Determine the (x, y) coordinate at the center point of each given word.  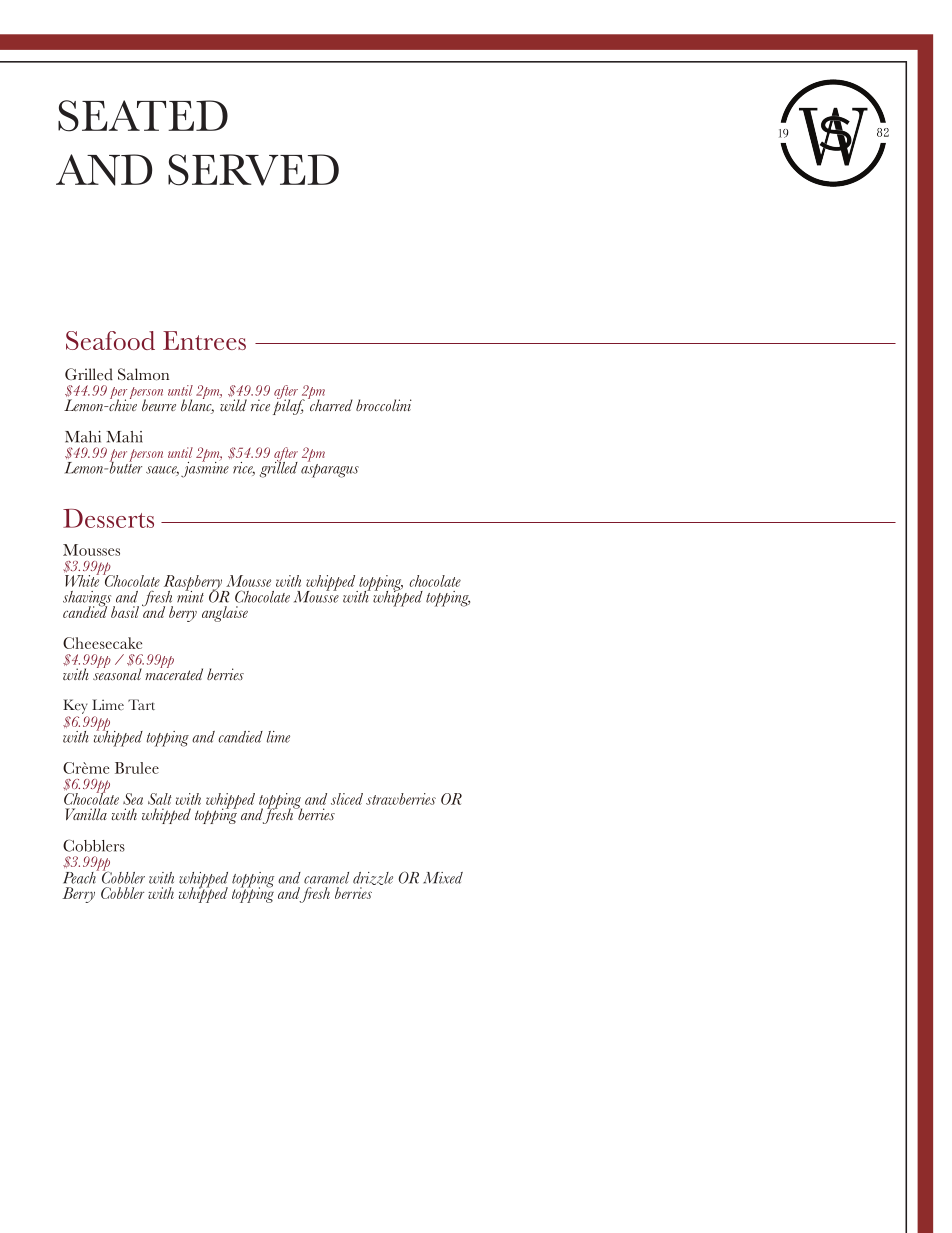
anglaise (225, 614)
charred (330, 404)
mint (190, 595)
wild (233, 404)
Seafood (110, 340)
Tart (141, 704)
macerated (174, 673)
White (82, 580)
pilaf (289, 406)
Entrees (204, 340)
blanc (197, 405)
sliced (347, 799)
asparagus (330, 471)
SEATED (143, 116)
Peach (80, 876)
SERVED (253, 170)
